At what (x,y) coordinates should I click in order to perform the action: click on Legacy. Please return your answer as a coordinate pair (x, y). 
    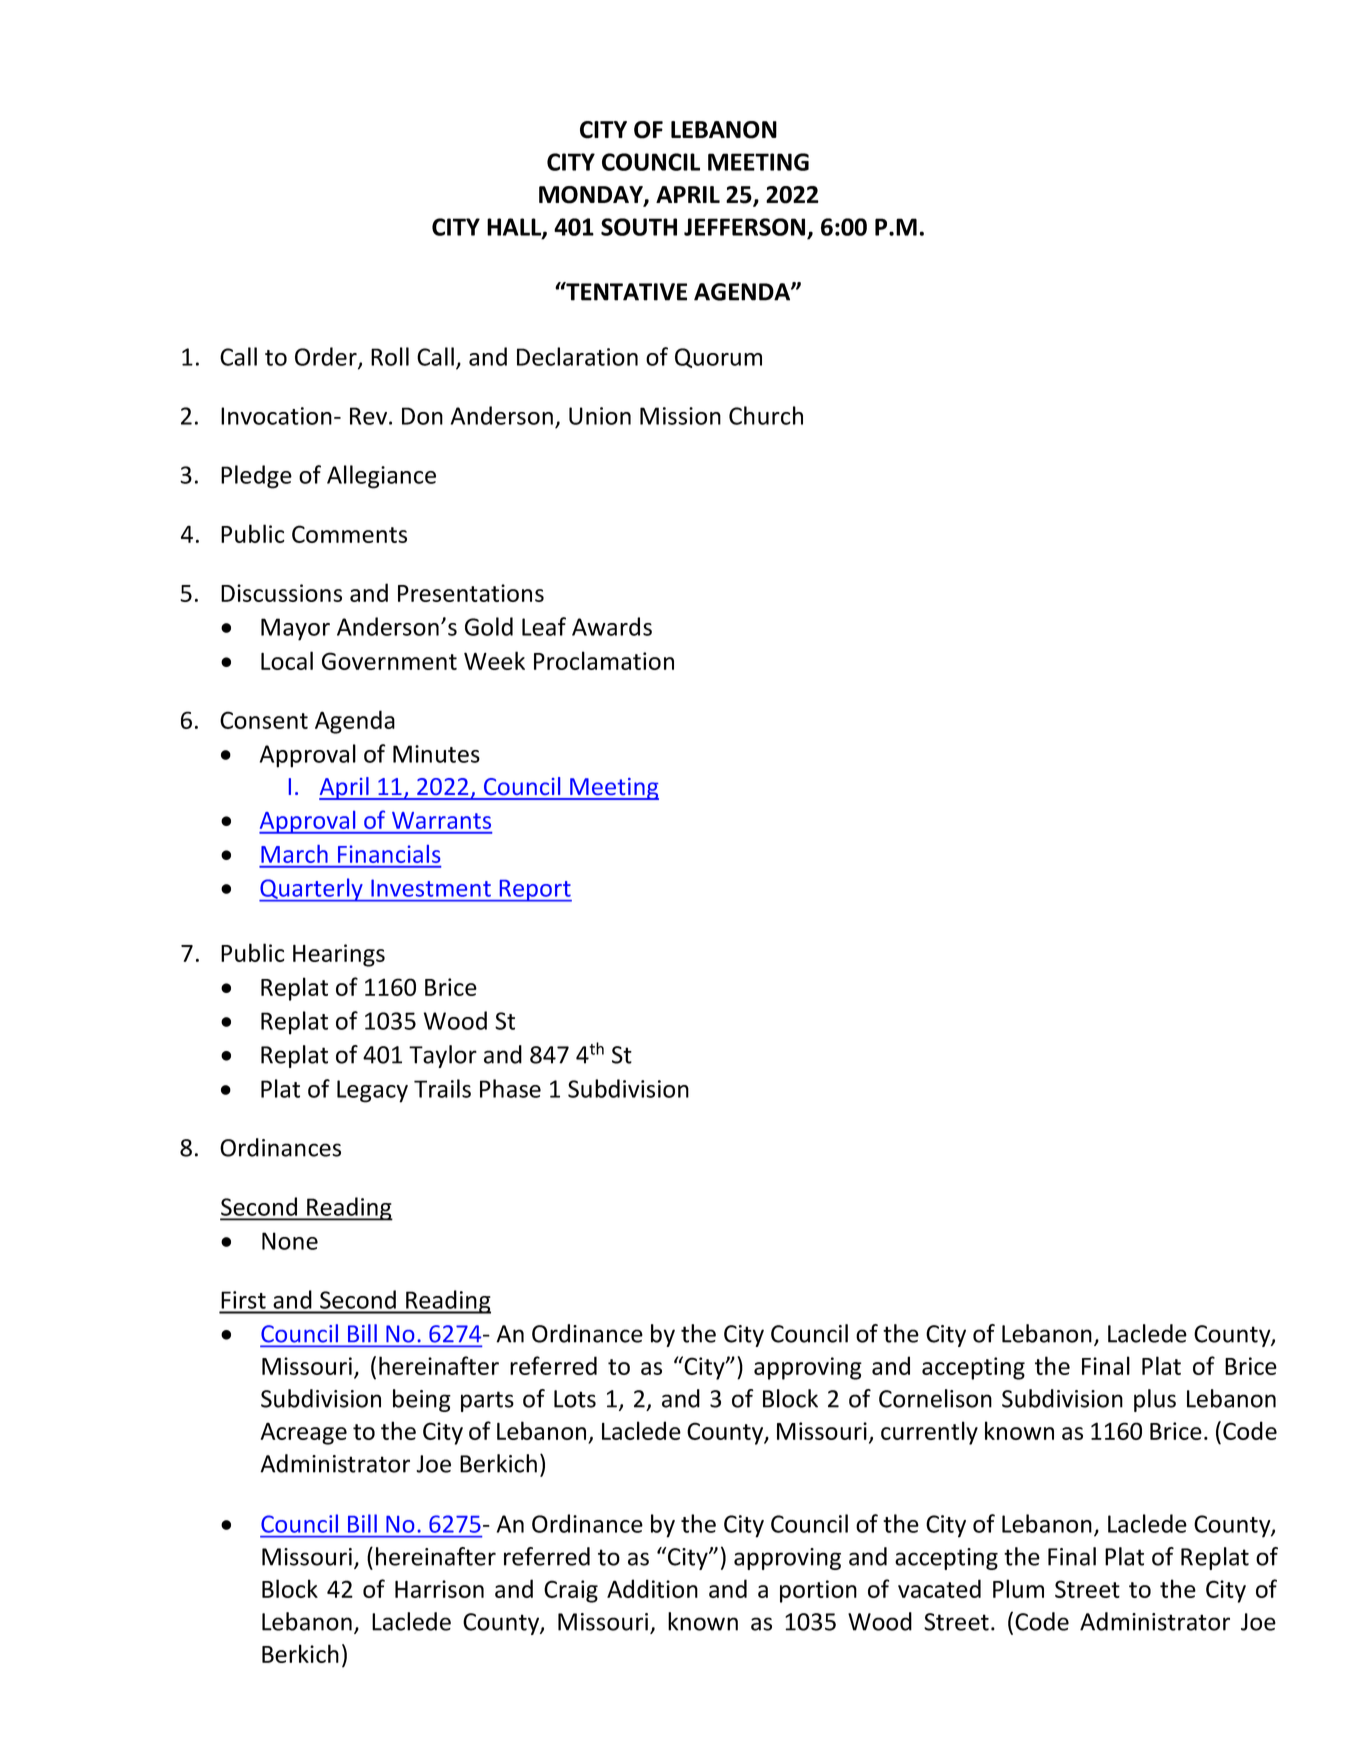
    Looking at the image, I should click on (372, 1091).
